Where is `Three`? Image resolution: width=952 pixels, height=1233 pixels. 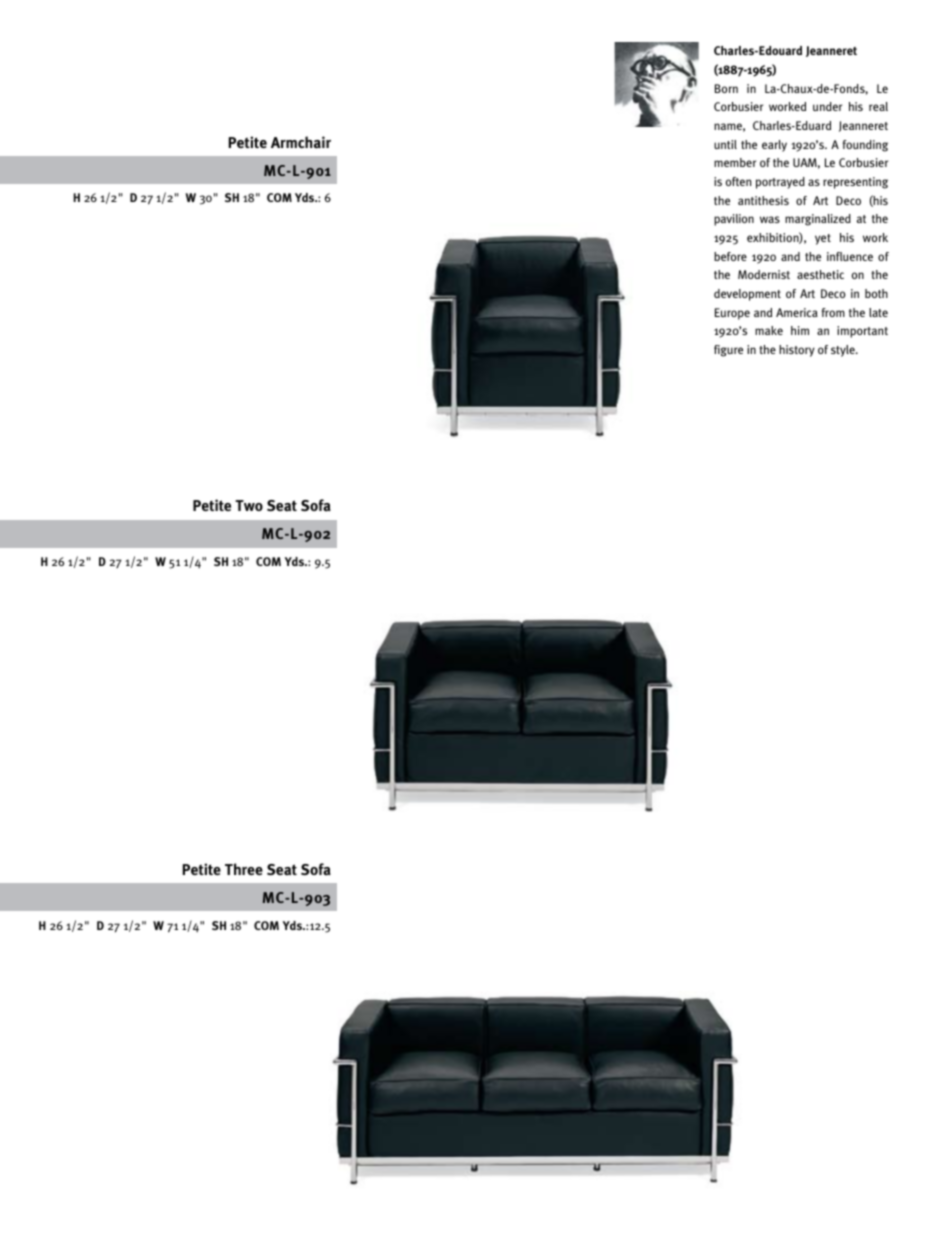 Three is located at coordinates (244, 869).
